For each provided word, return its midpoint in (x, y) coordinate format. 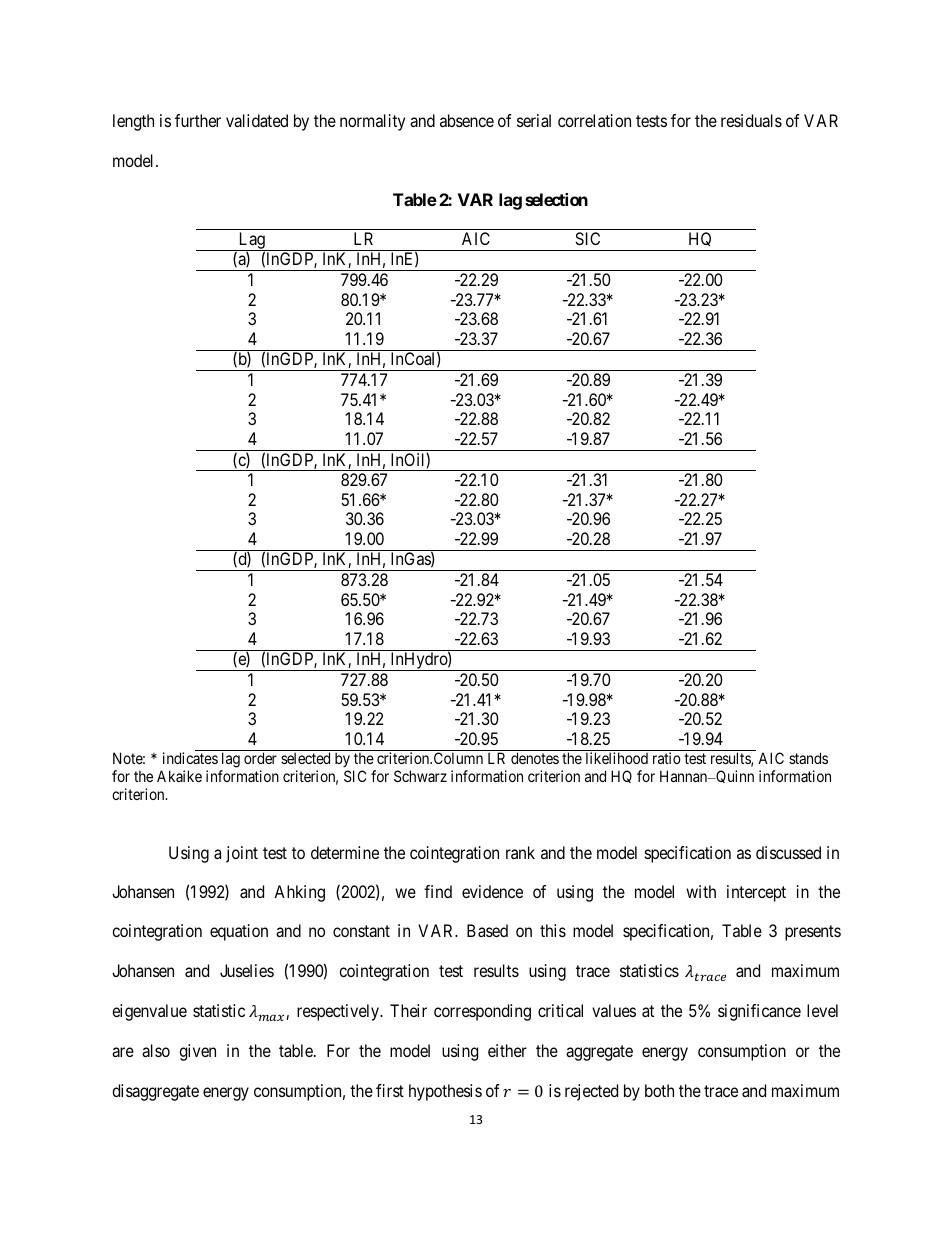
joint (242, 854)
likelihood (617, 758)
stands (808, 758)
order (260, 758)
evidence (492, 891)
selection (556, 199)
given (197, 1052)
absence (467, 120)
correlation (594, 120)
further (198, 120)
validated (257, 120)
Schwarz (420, 776)
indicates (190, 758)
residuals (751, 120)
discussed (788, 852)
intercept (756, 893)
